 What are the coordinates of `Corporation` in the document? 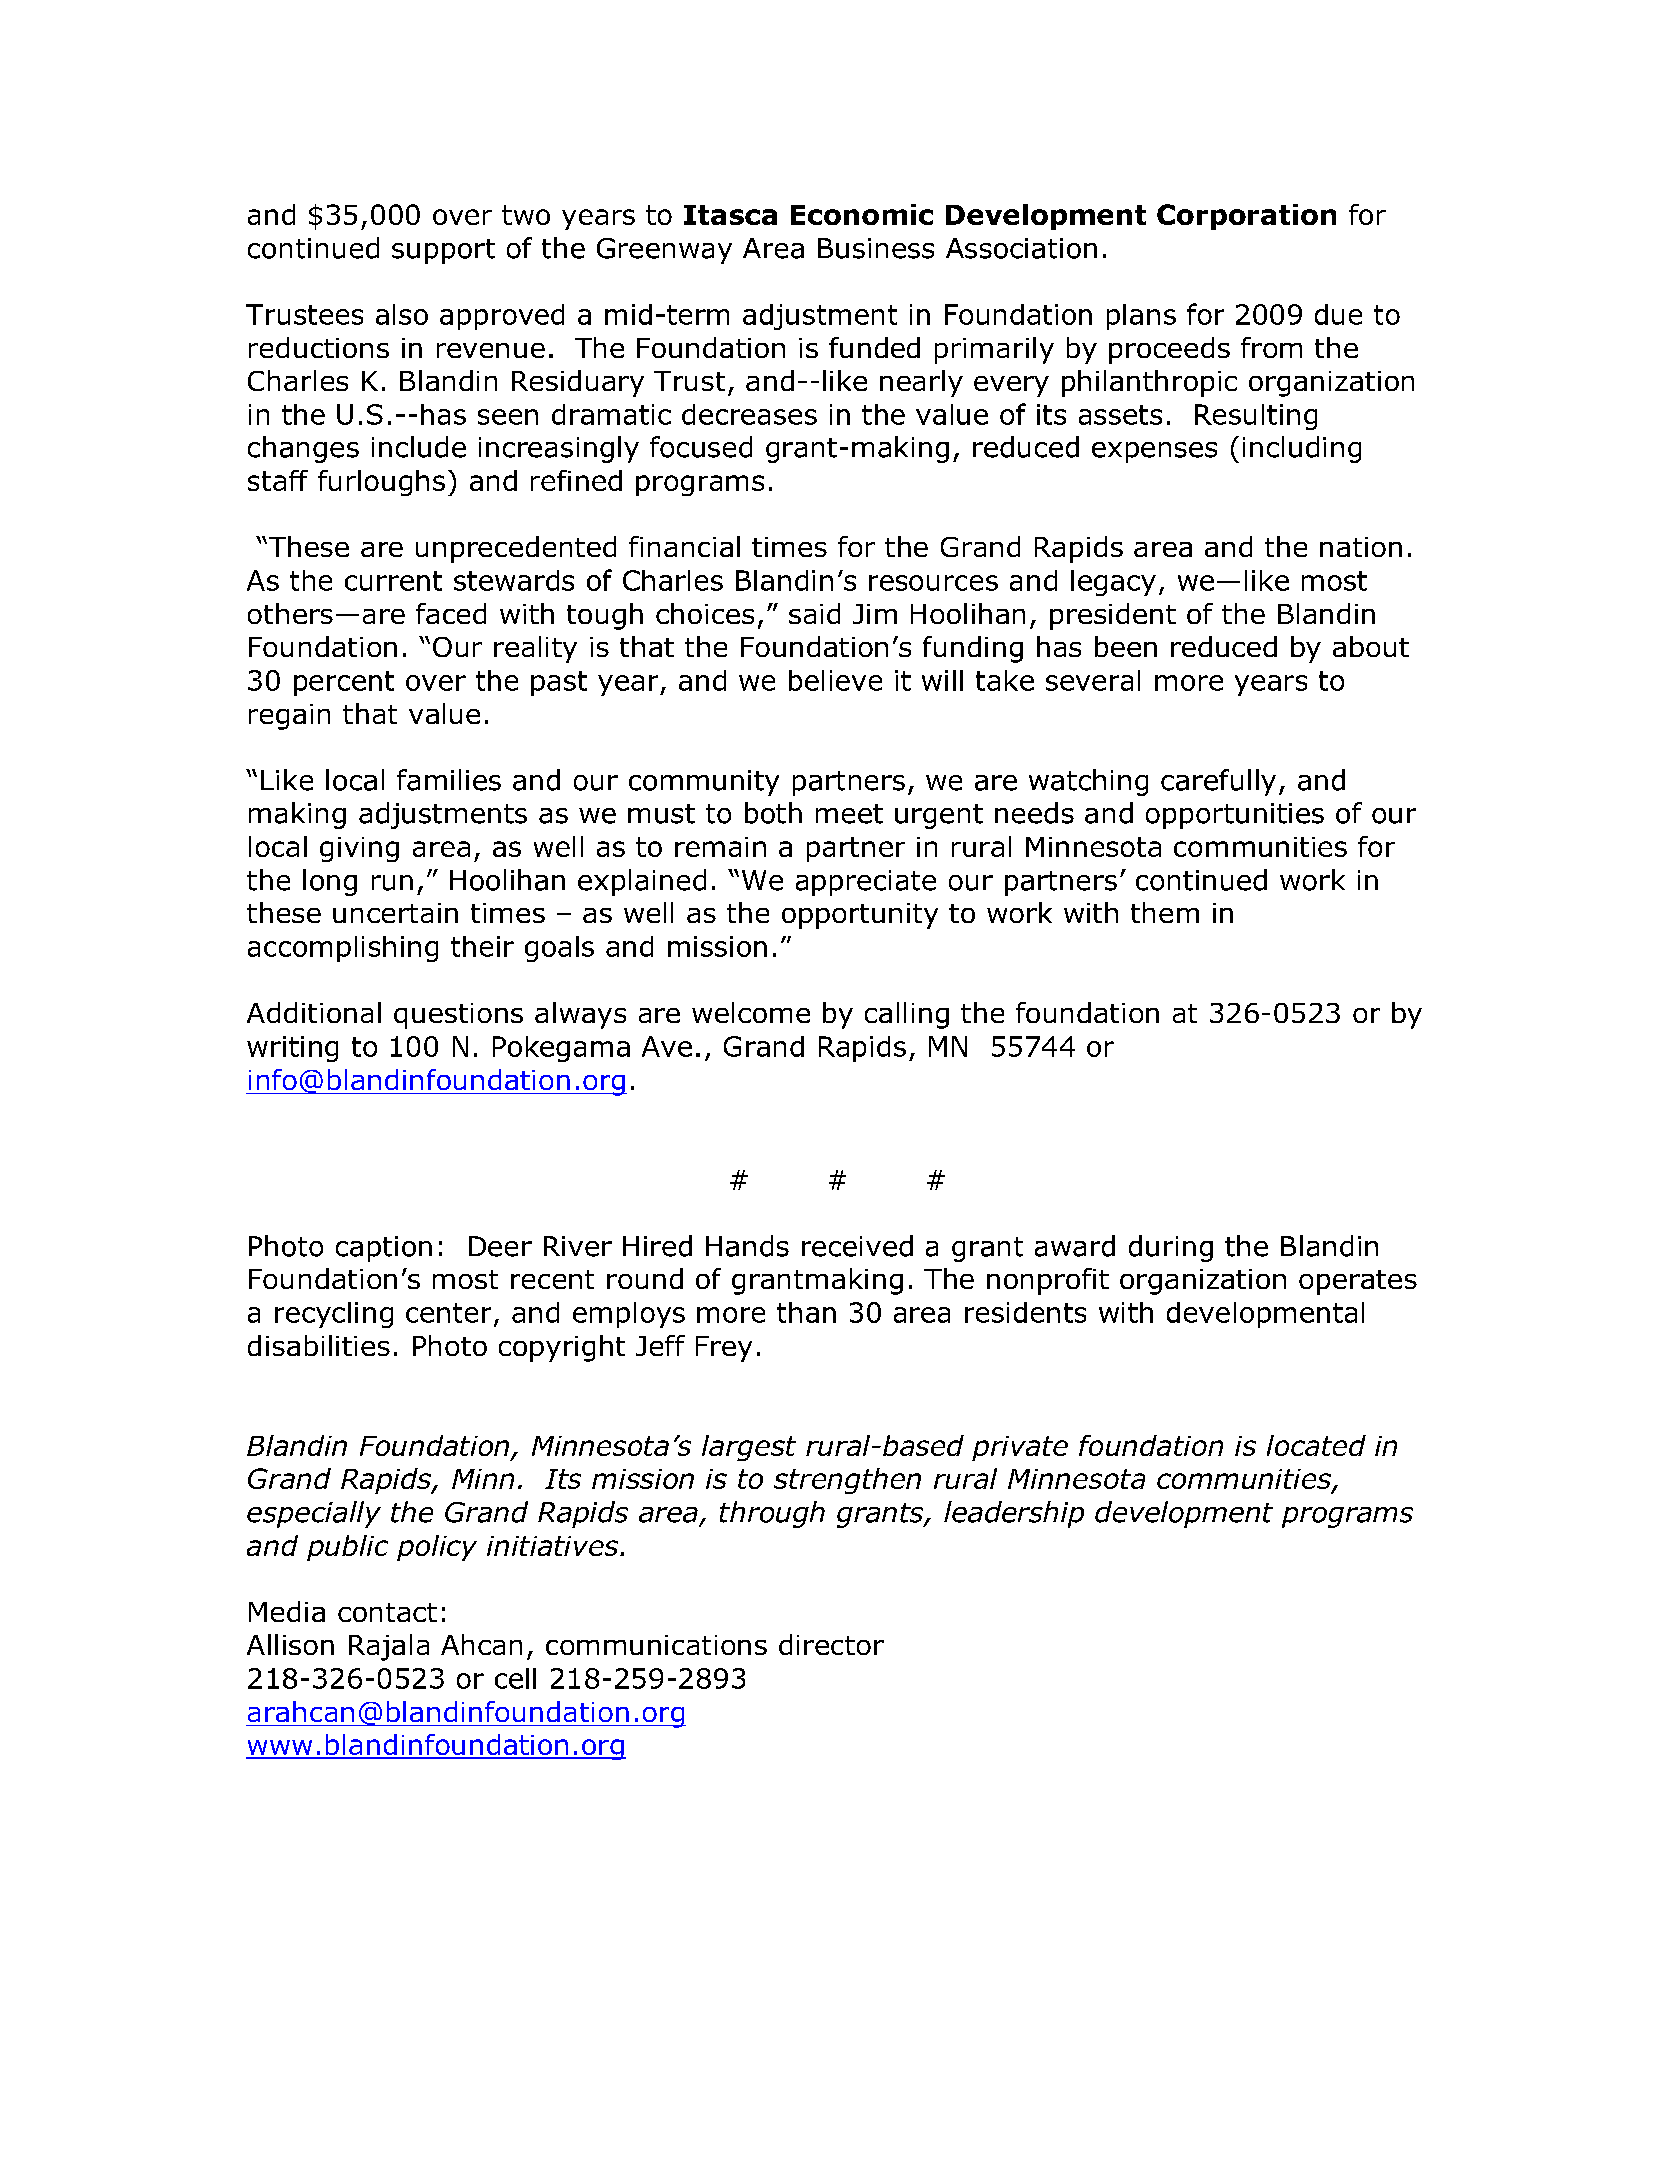 It's located at (1246, 217).
